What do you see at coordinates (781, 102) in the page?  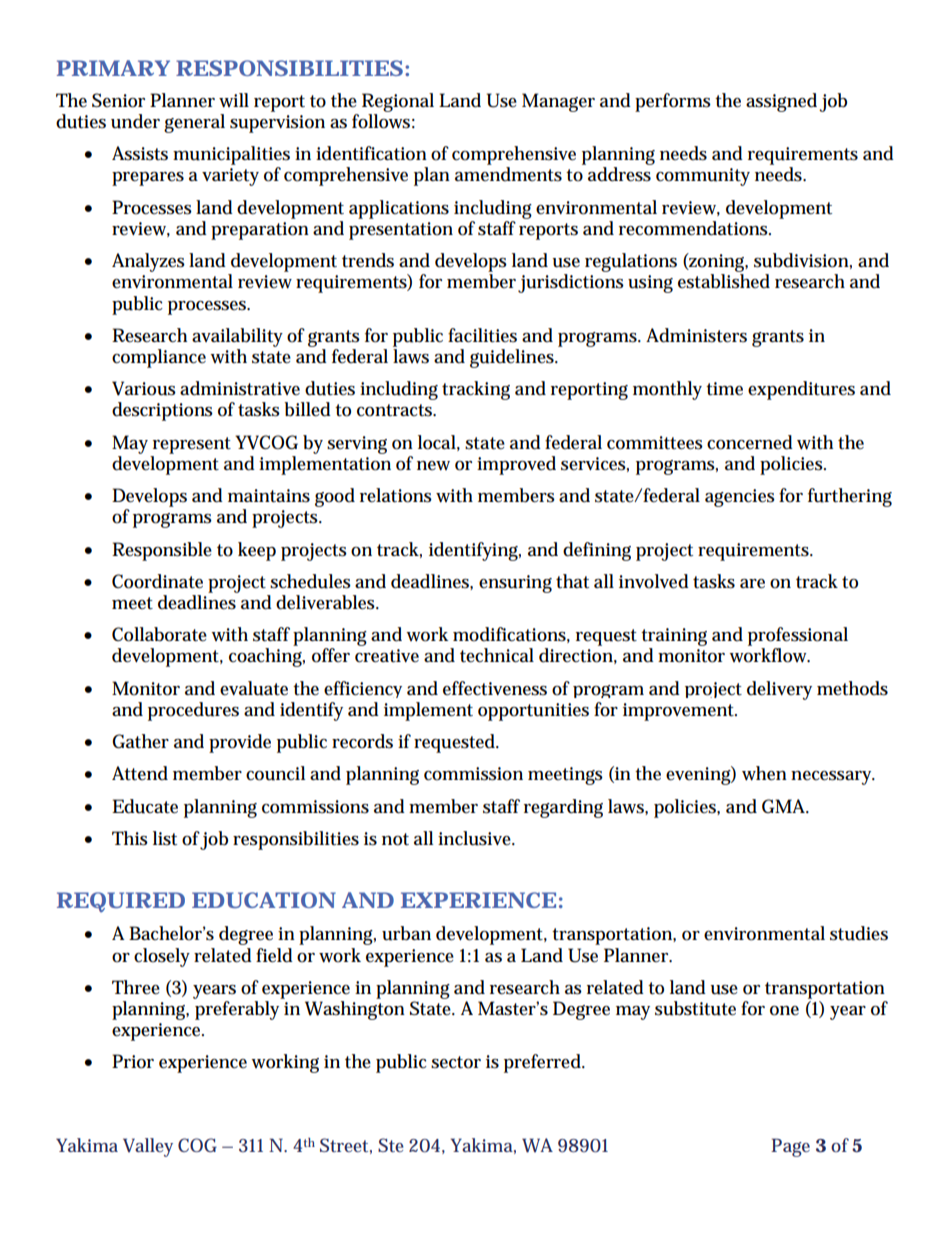 I see `assigned` at bounding box center [781, 102].
